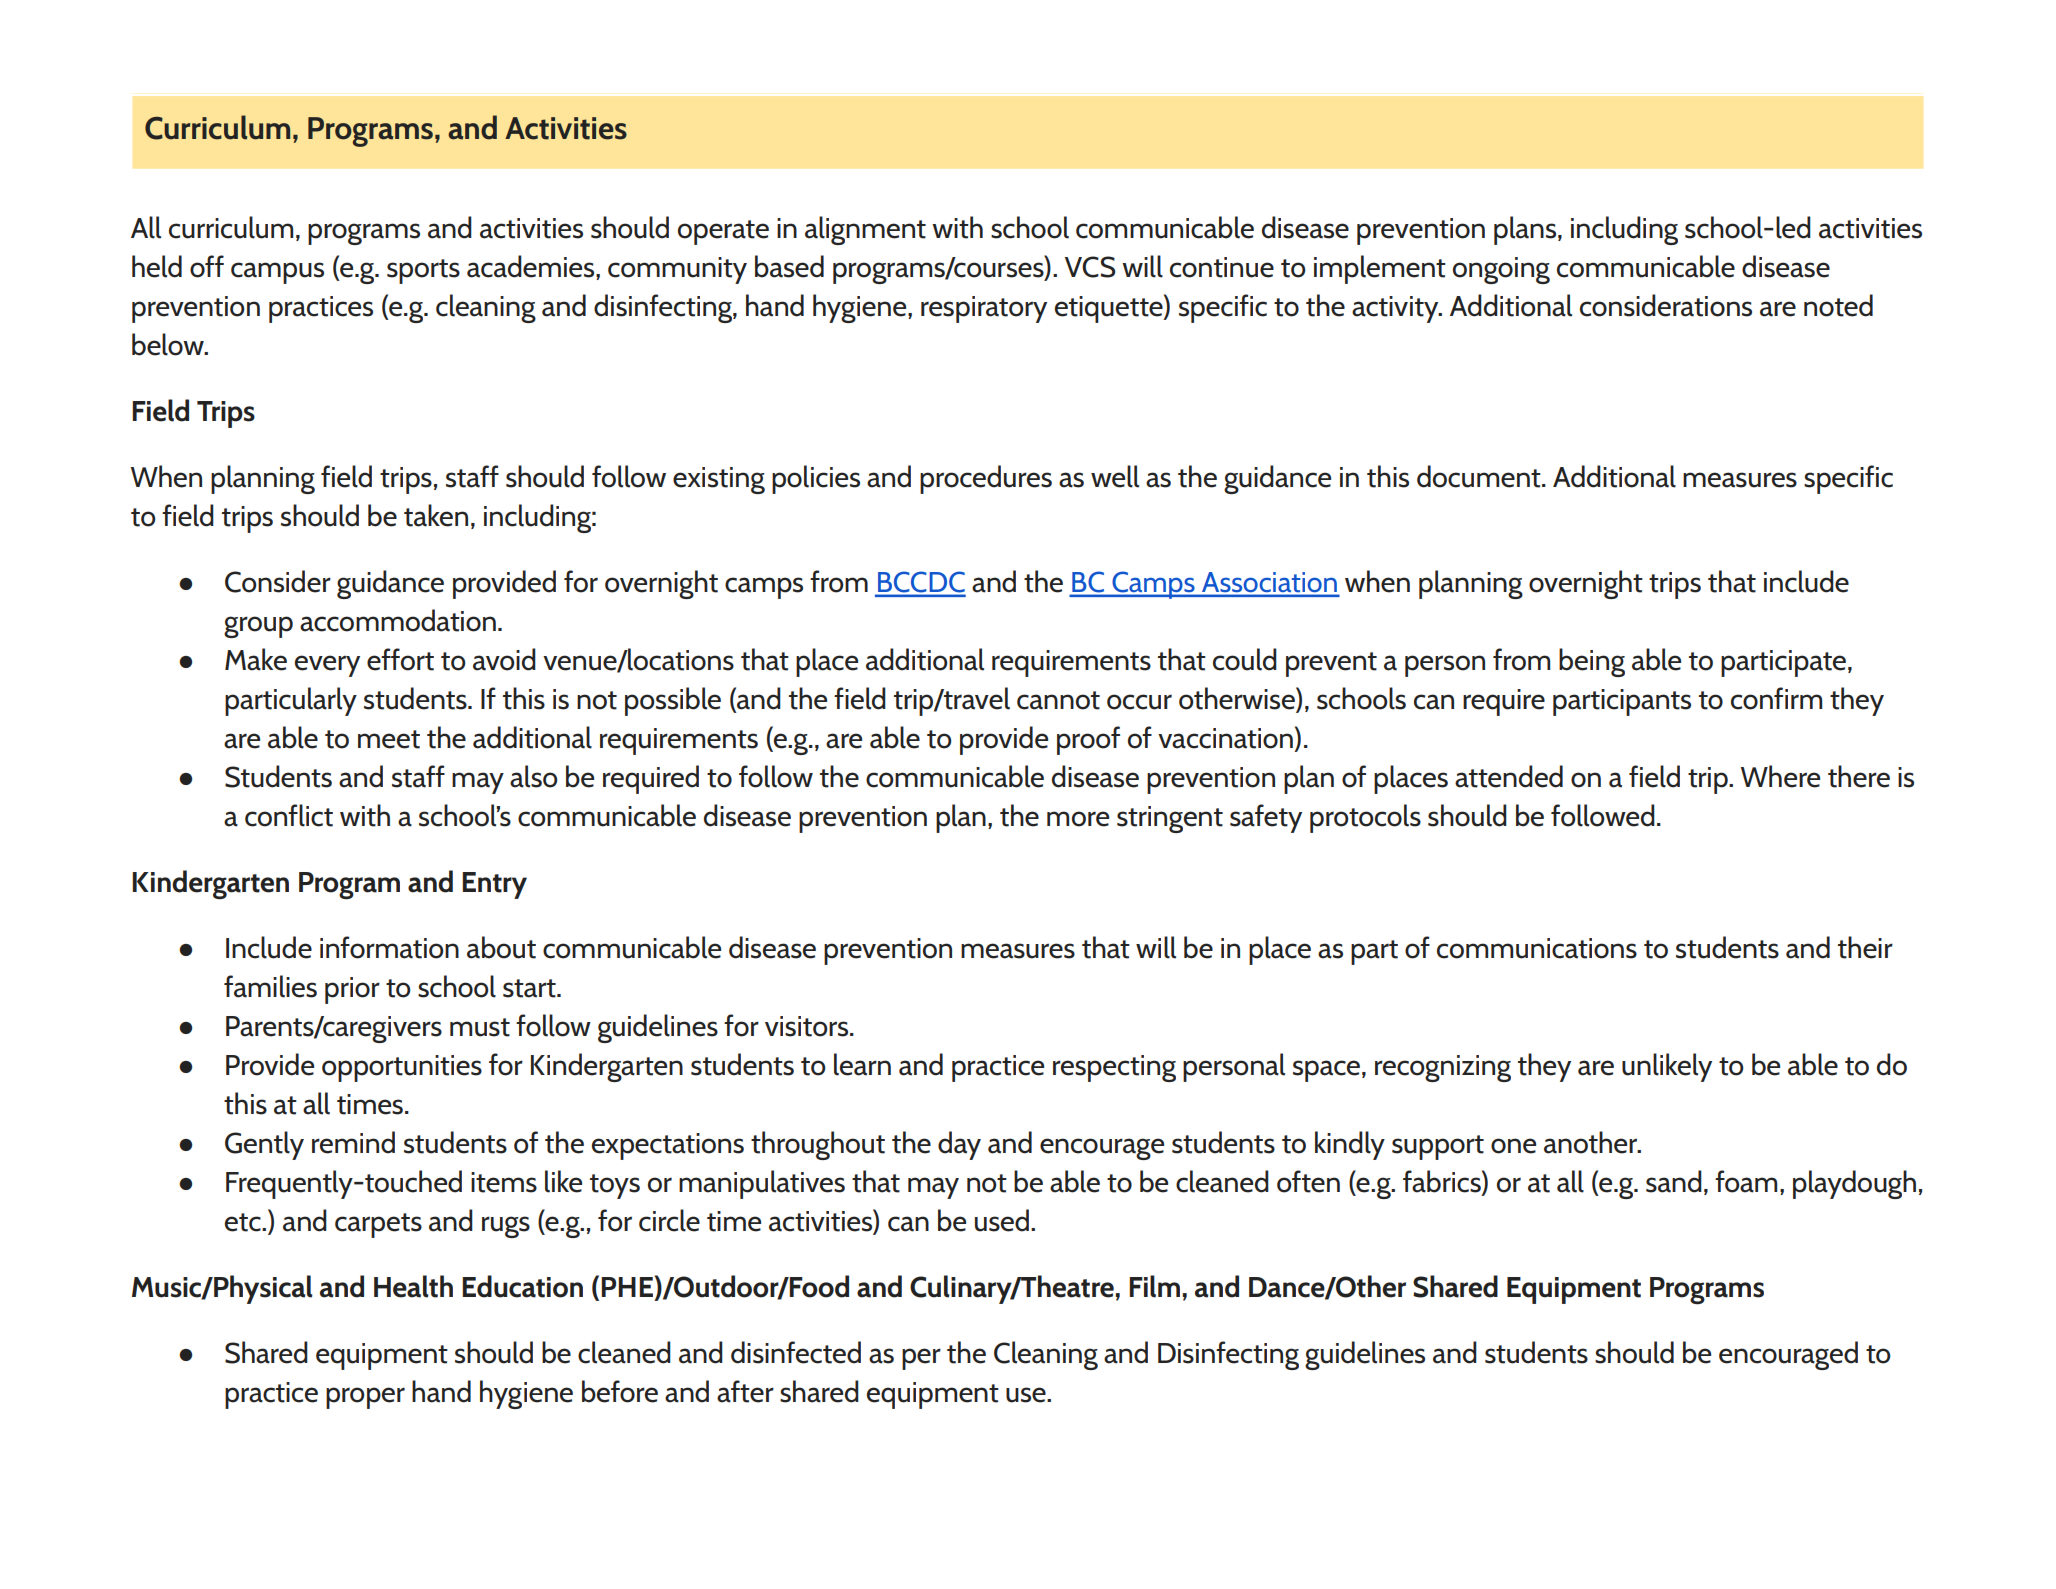  What do you see at coordinates (1078, 819) in the image?
I see `more` at bounding box center [1078, 819].
